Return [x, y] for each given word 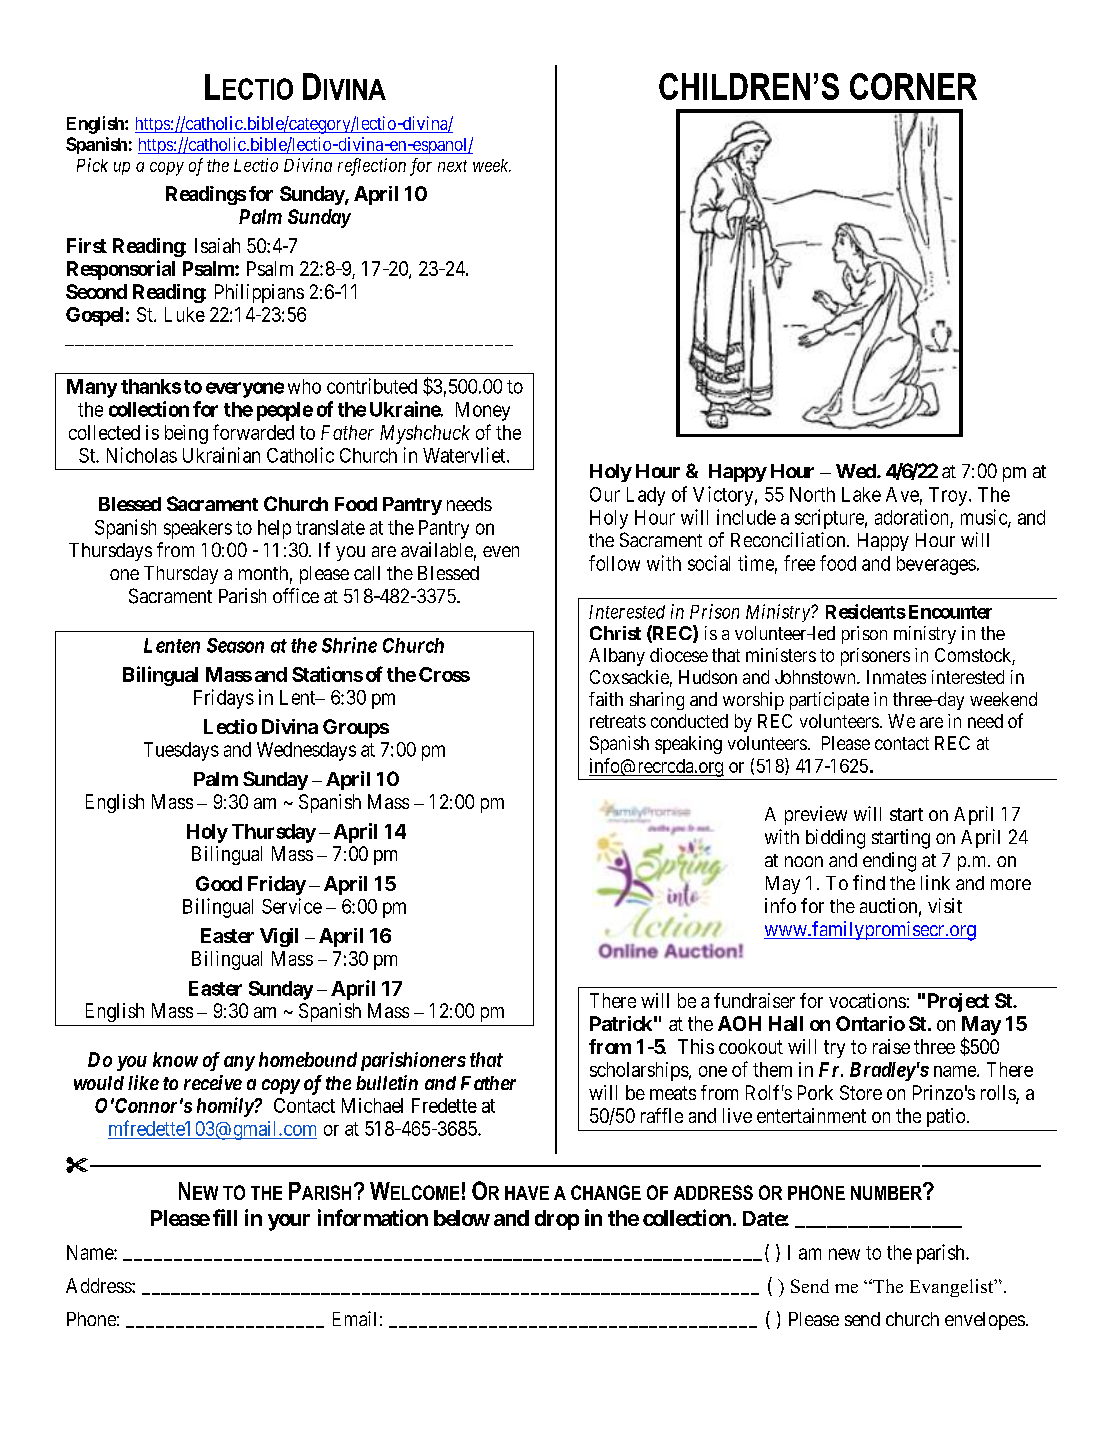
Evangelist [953, 1288]
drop [557, 1220]
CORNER [913, 86]
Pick [92, 165]
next [452, 166]
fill [225, 1217]
